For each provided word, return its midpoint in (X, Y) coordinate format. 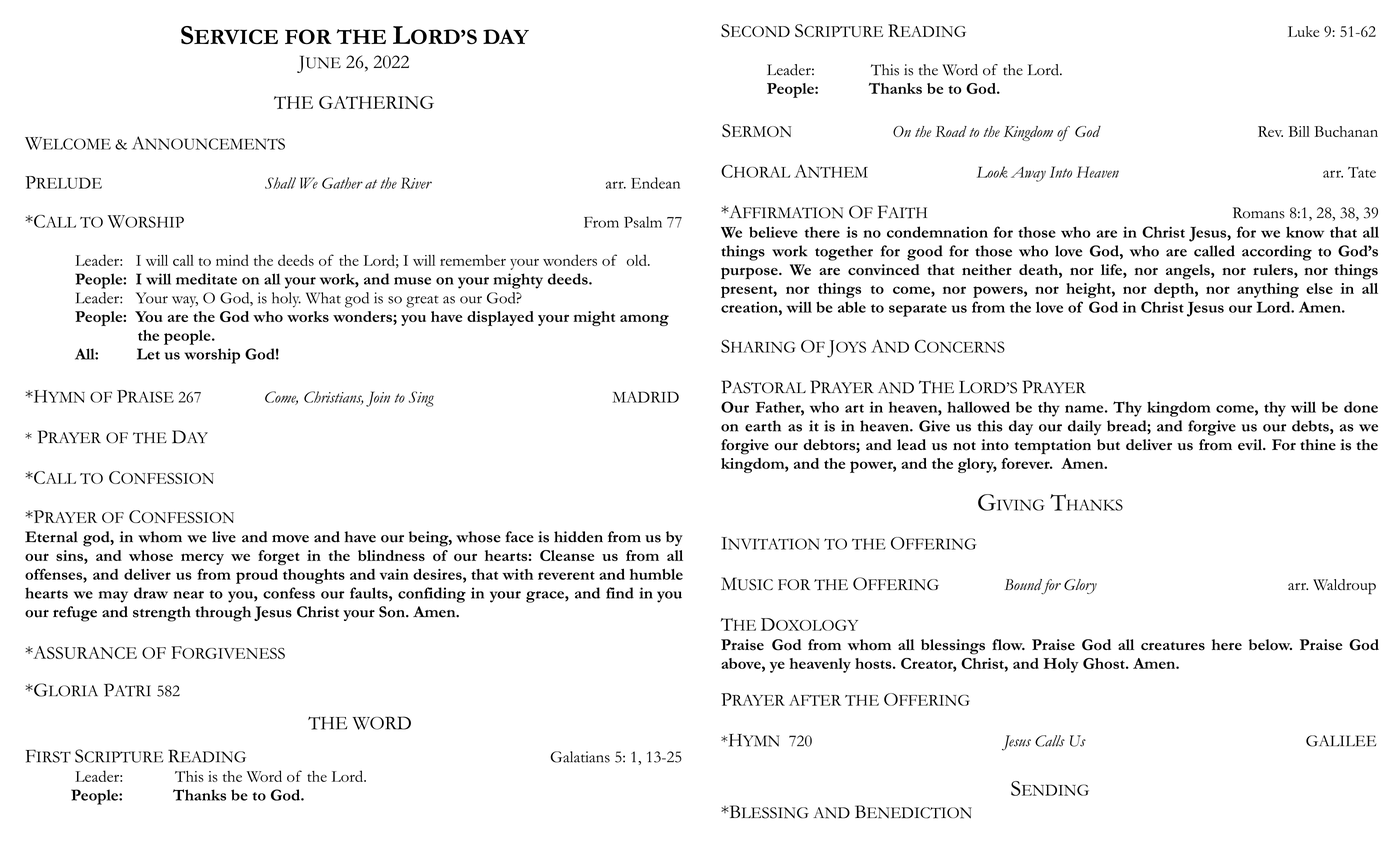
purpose (750, 273)
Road (951, 131)
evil (1251, 444)
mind (232, 260)
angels (1189, 272)
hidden (578, 537)
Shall (280, 183)
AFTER (815, 700)
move (290, 539)
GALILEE (1341, 741)
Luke (1303, 31)
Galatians (580, 757)
